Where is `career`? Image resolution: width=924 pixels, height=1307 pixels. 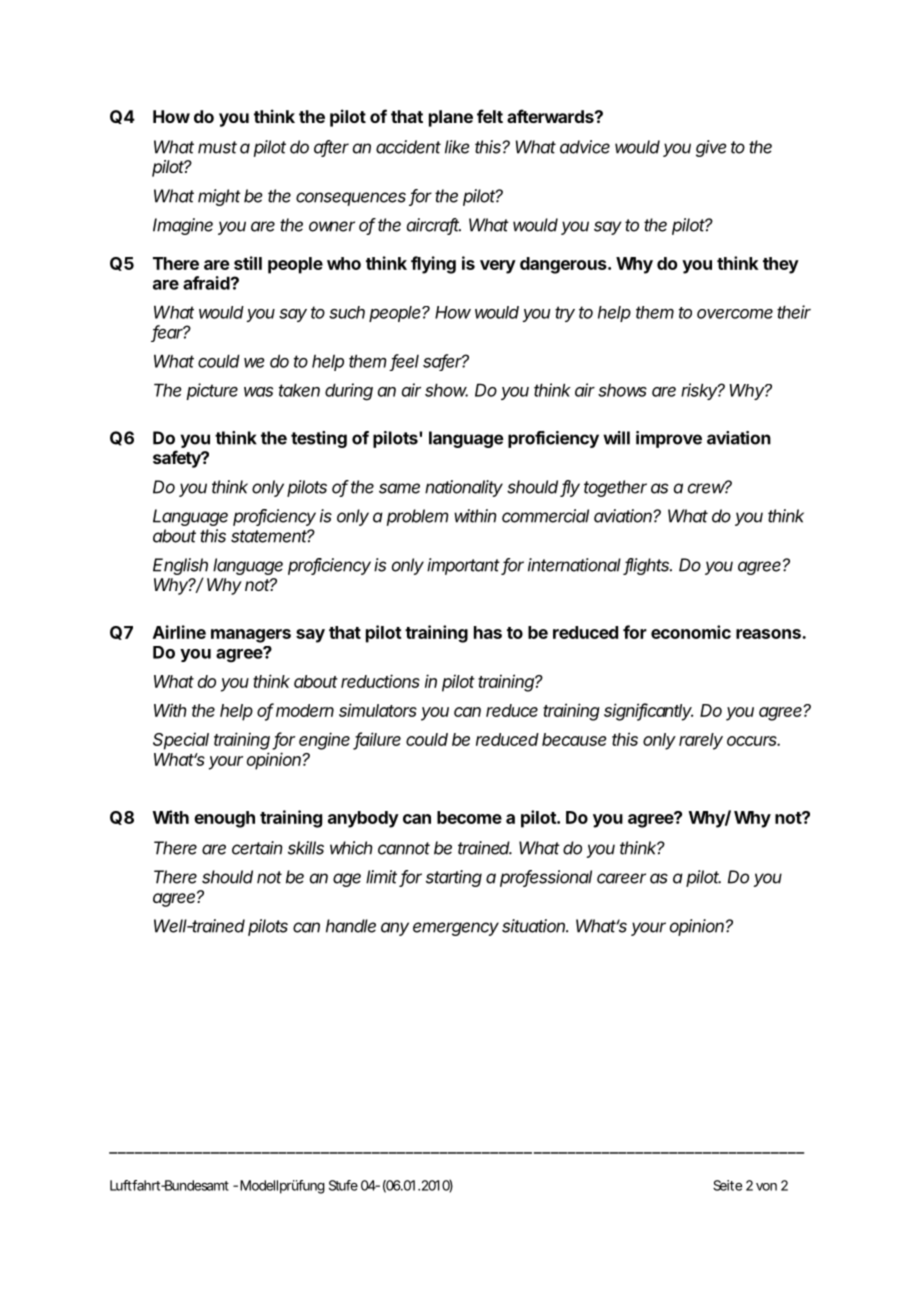 career is located at coordinates (621, 878).
